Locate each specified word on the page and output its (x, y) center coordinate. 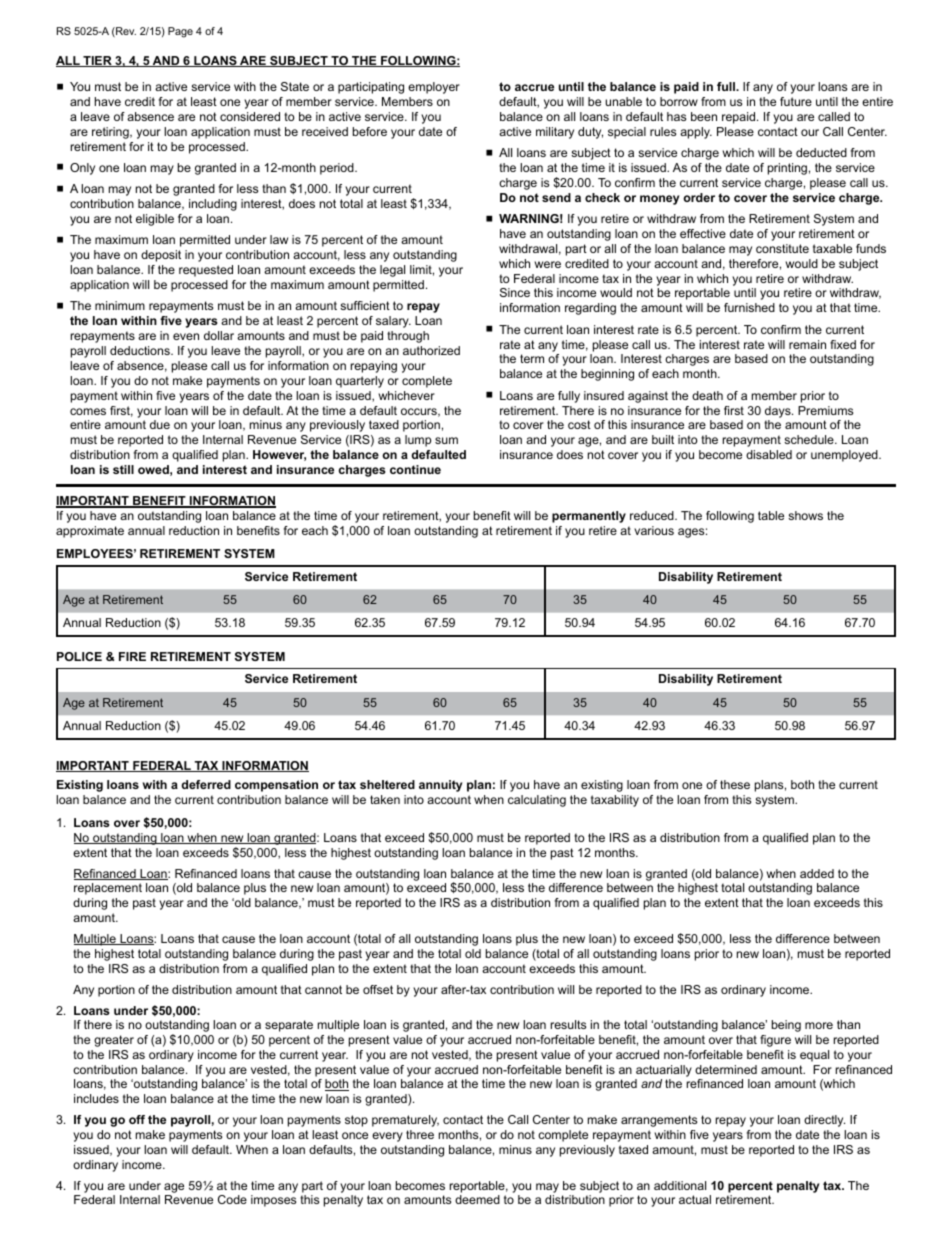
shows (805, 515)
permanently (589, 517)
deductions (141, 350)
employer (434, 88)
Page (180, 32)
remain (807, 344)
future (796, 101)
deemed (477, 1199)
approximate (90, 532)
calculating (537, 801)
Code (232, 1199)
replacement (108, 889)
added (817, 873)
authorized (431, 350)
